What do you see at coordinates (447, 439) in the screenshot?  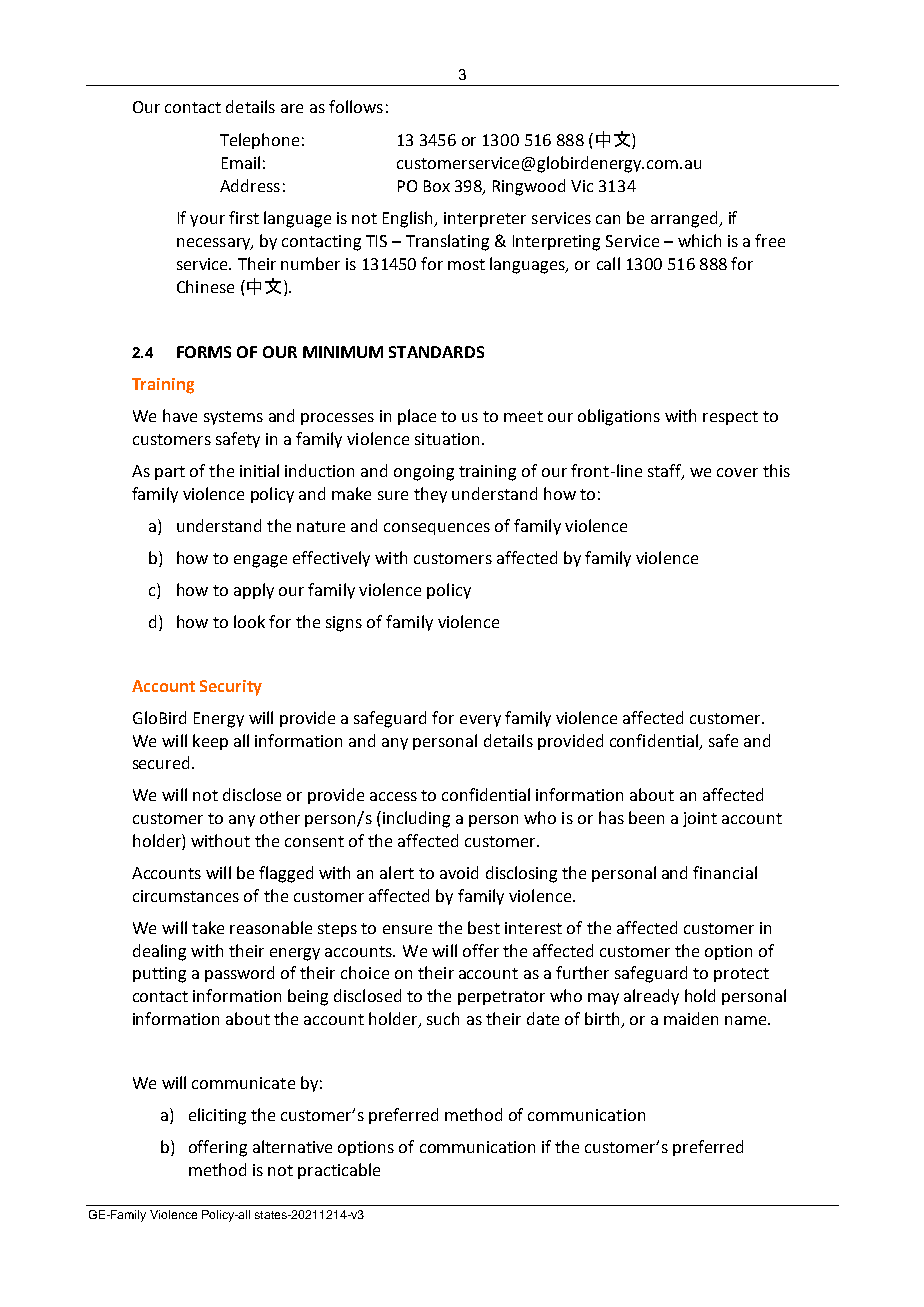 I see `situation` at bounding box center [447, 439].
